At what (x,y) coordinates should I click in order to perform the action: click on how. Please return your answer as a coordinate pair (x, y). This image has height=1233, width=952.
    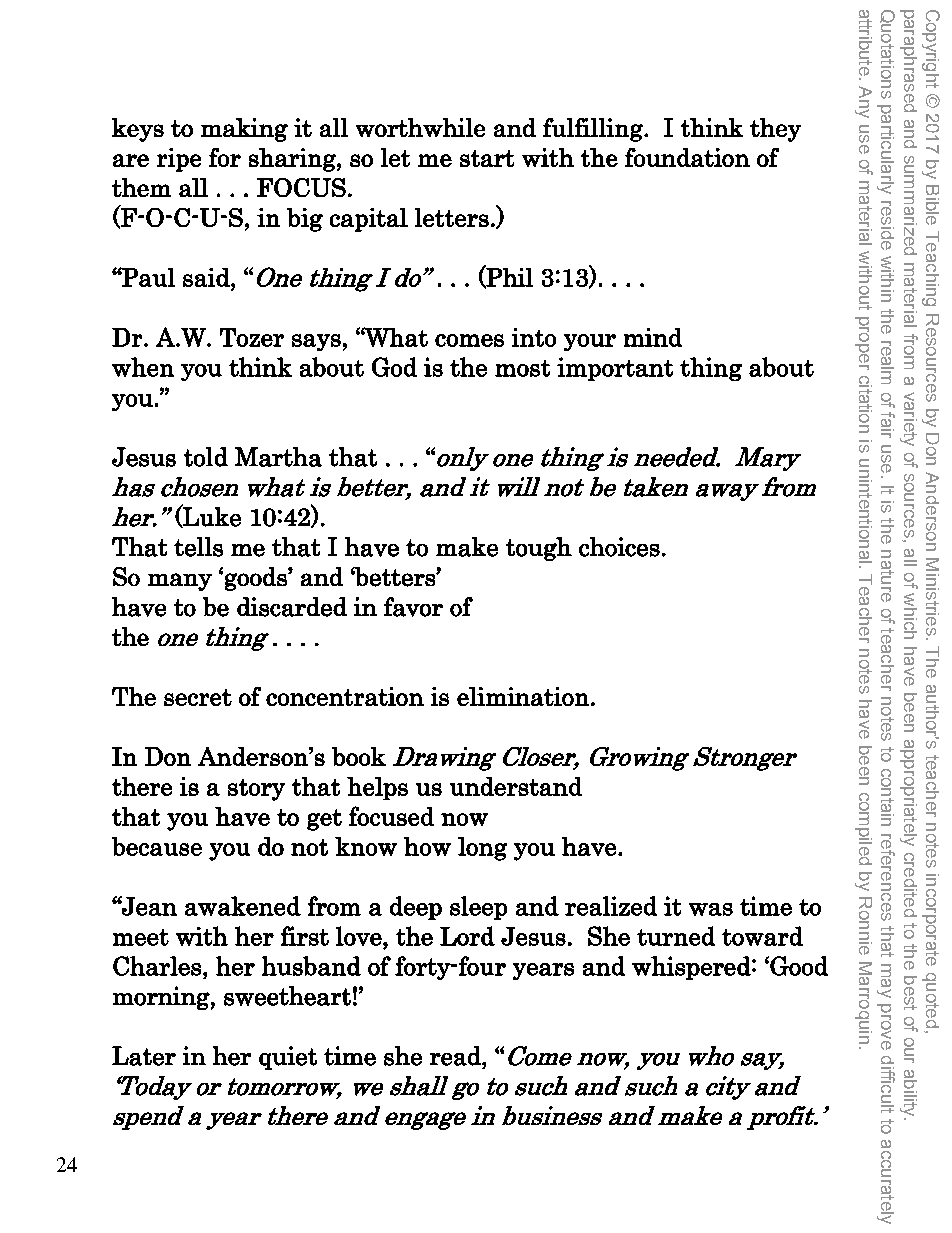
    Looking at the image, I should click on (427, 846).
